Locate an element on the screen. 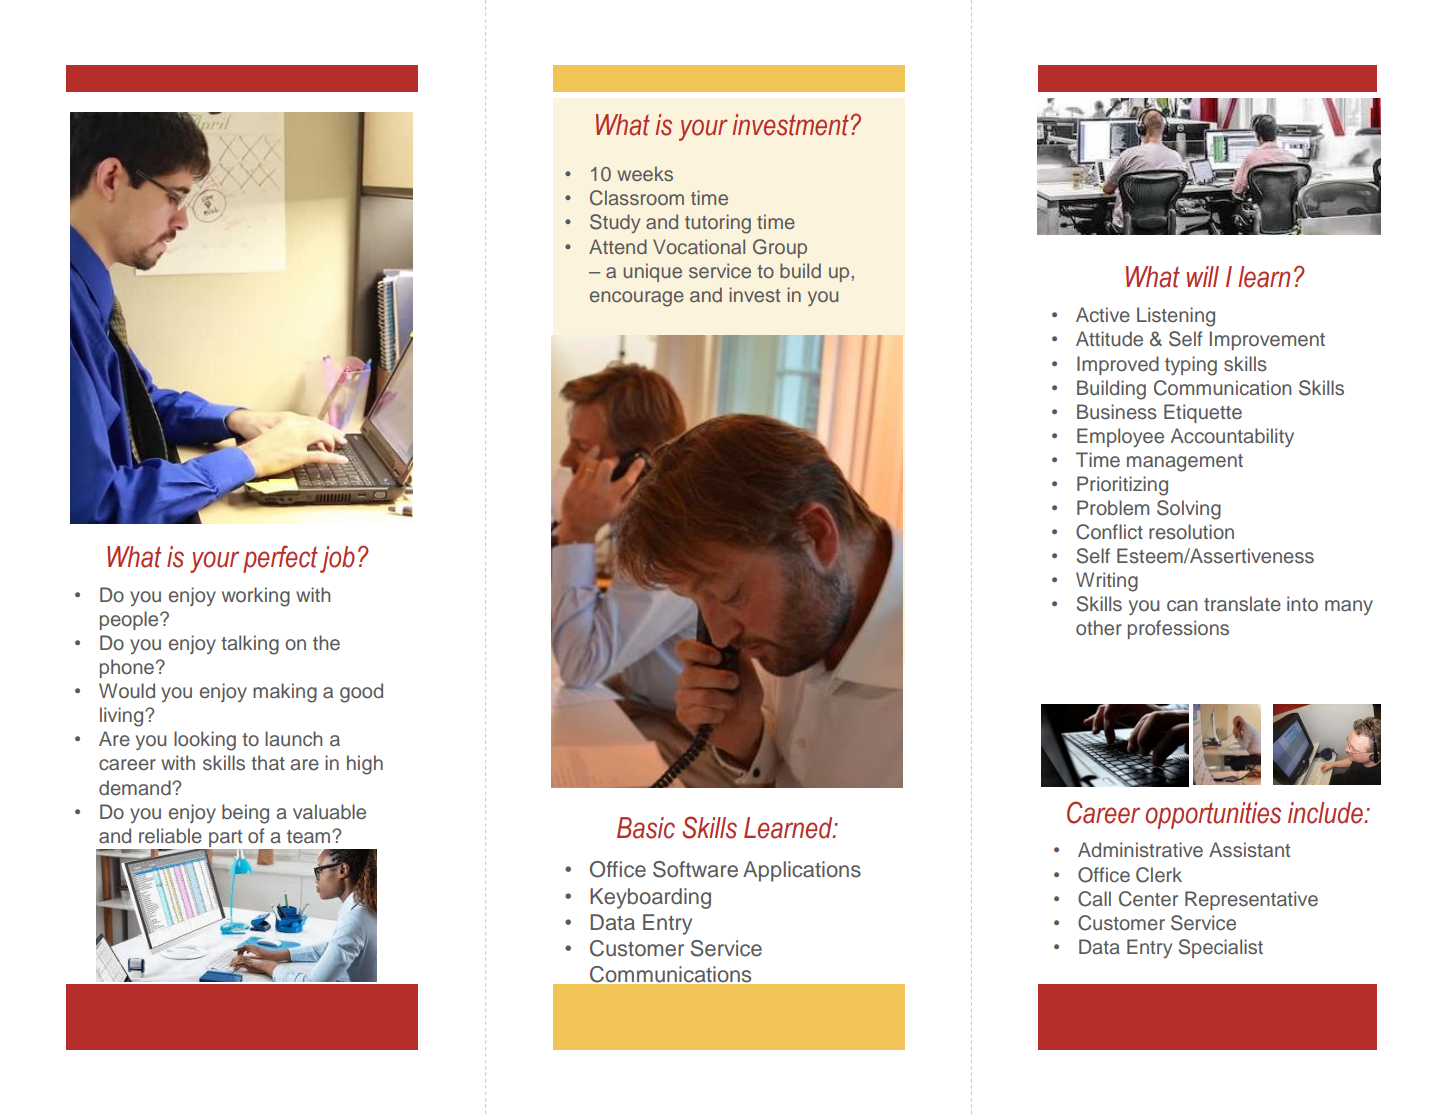 The image size is (1444, 1116). team is located at coordinates (310, 837).
